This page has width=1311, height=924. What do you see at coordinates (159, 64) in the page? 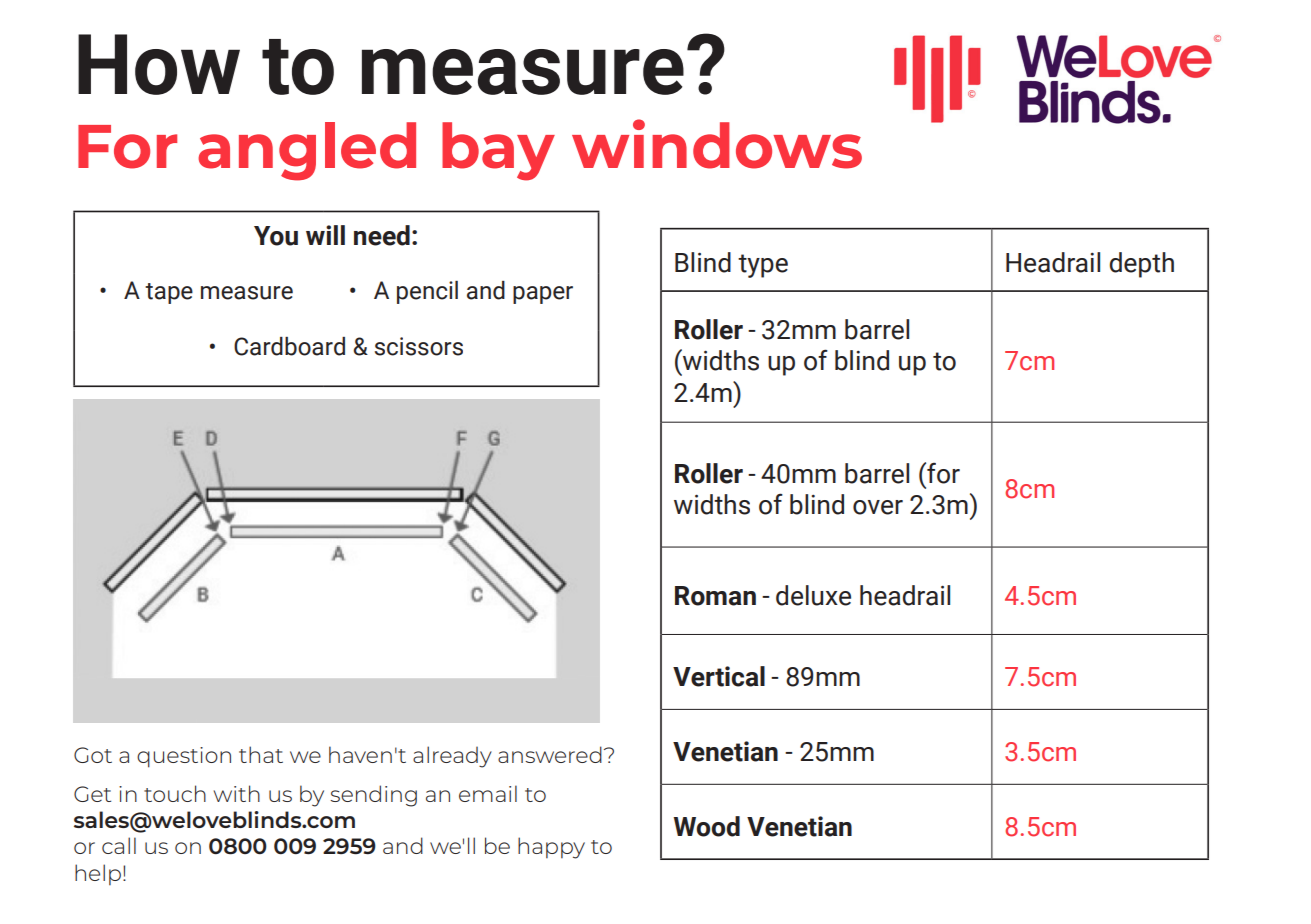
I see `How` at bounding box center [159, 64].
